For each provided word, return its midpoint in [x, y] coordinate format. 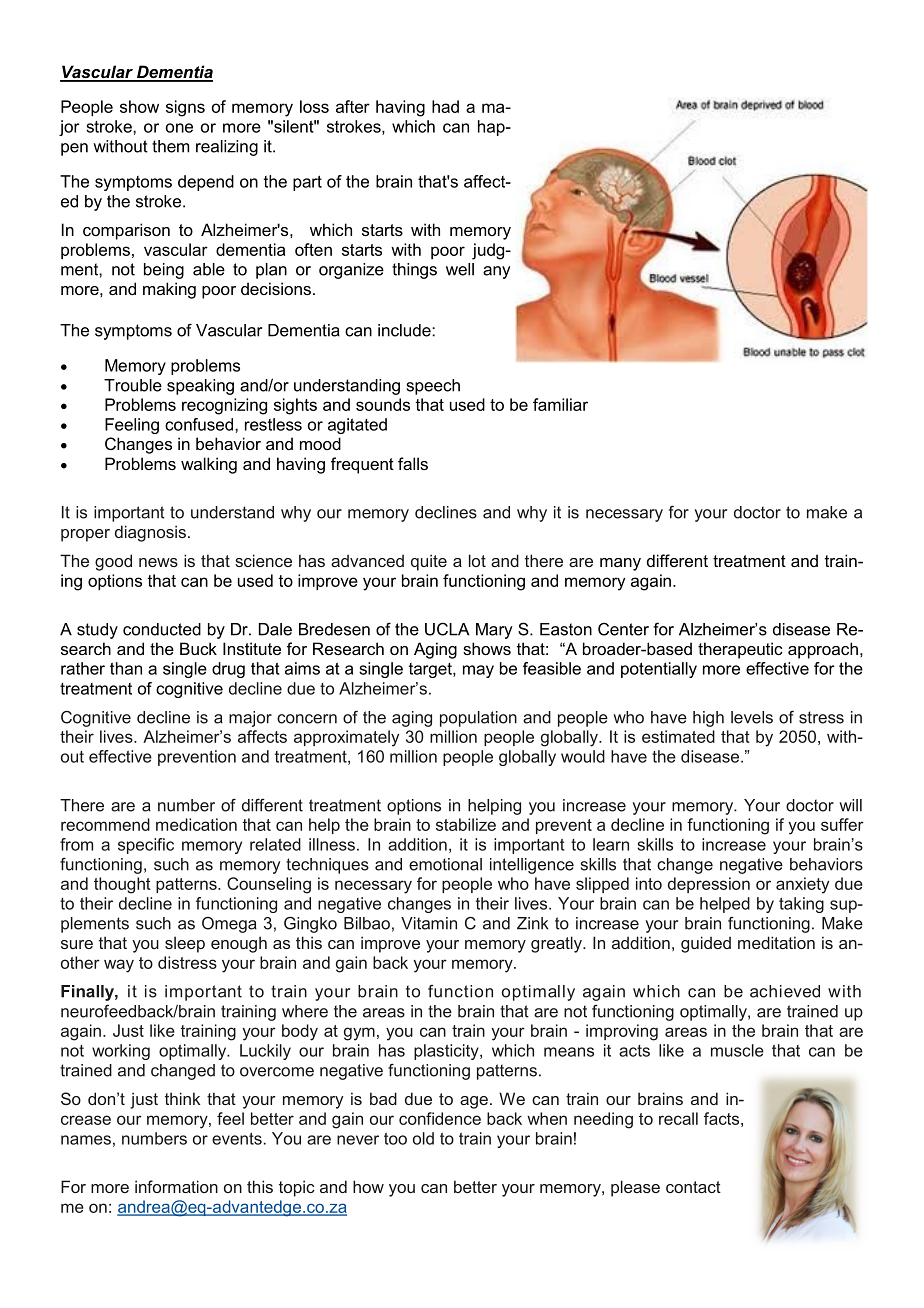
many [620, 564]
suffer [842, 824]
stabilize [466, 824]
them [170, 146]
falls [413, 463]
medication [196, 824]
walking [209, 465]
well [460, 269]
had [445, 106]
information [176, 1186]
